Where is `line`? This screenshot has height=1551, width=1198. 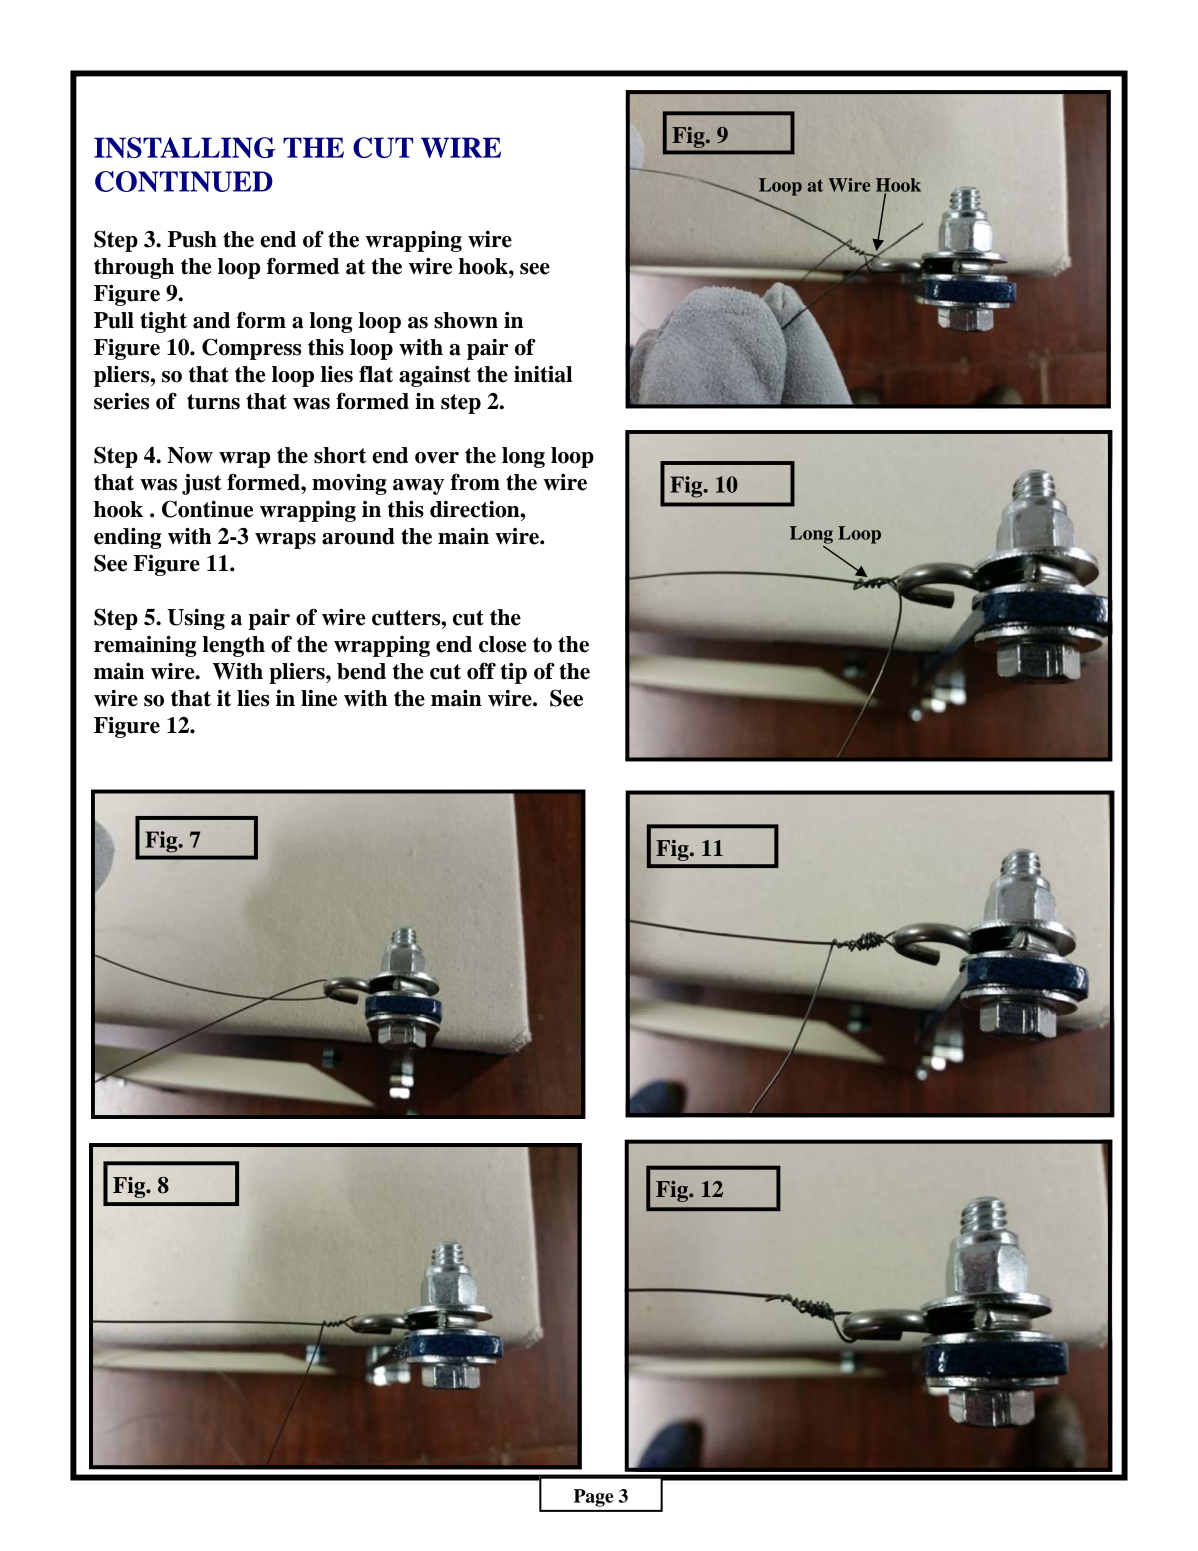
line is located at coordinates (319, 698).
